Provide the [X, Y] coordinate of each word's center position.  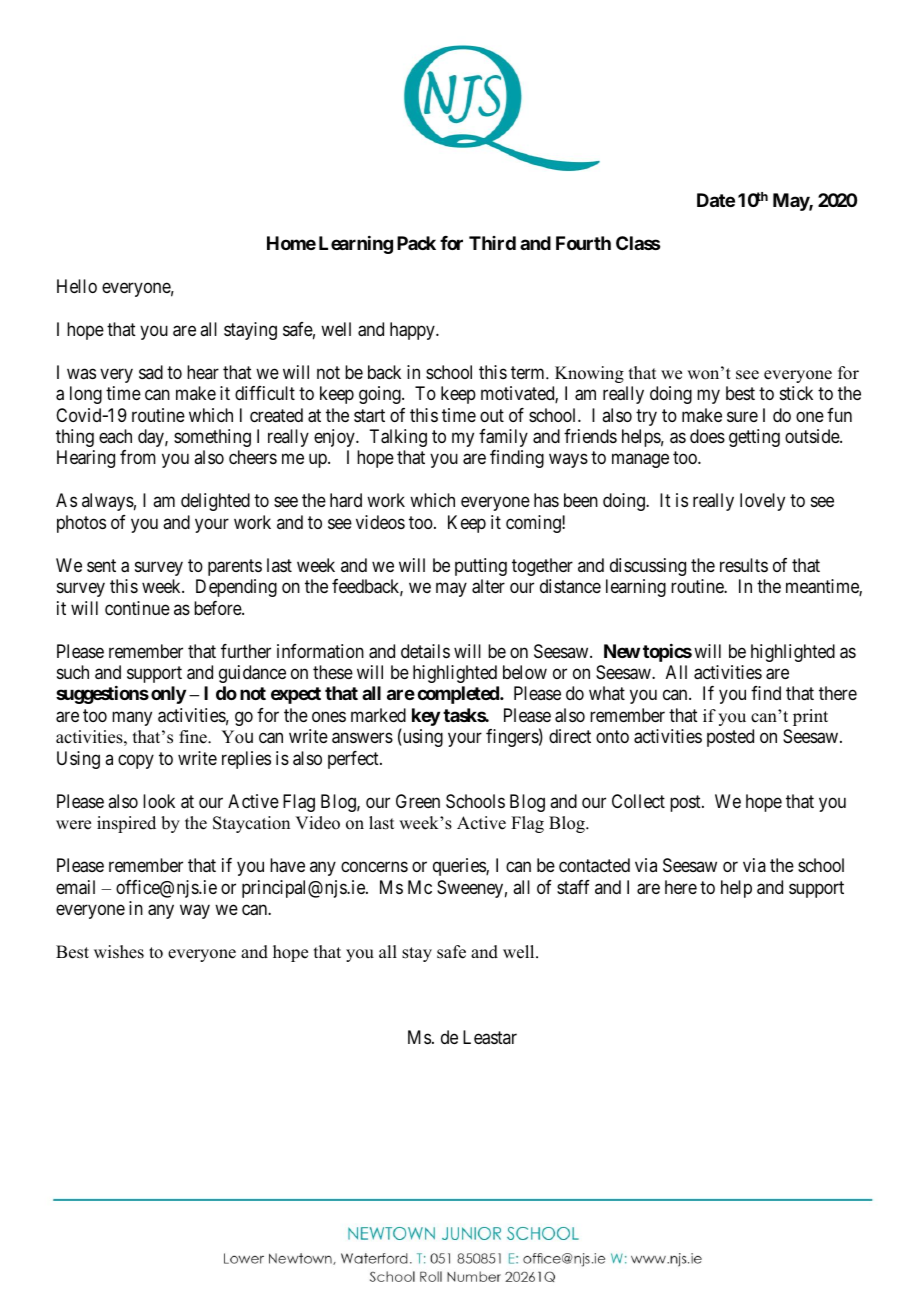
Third [492, 243]
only [168, 695]
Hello [77, 286]
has [546, 500]
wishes [119, 952]
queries [460, 867]
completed [459, 695]
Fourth [583, 243]
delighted [215, 502]
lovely [762, 502]
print [810, 717]
